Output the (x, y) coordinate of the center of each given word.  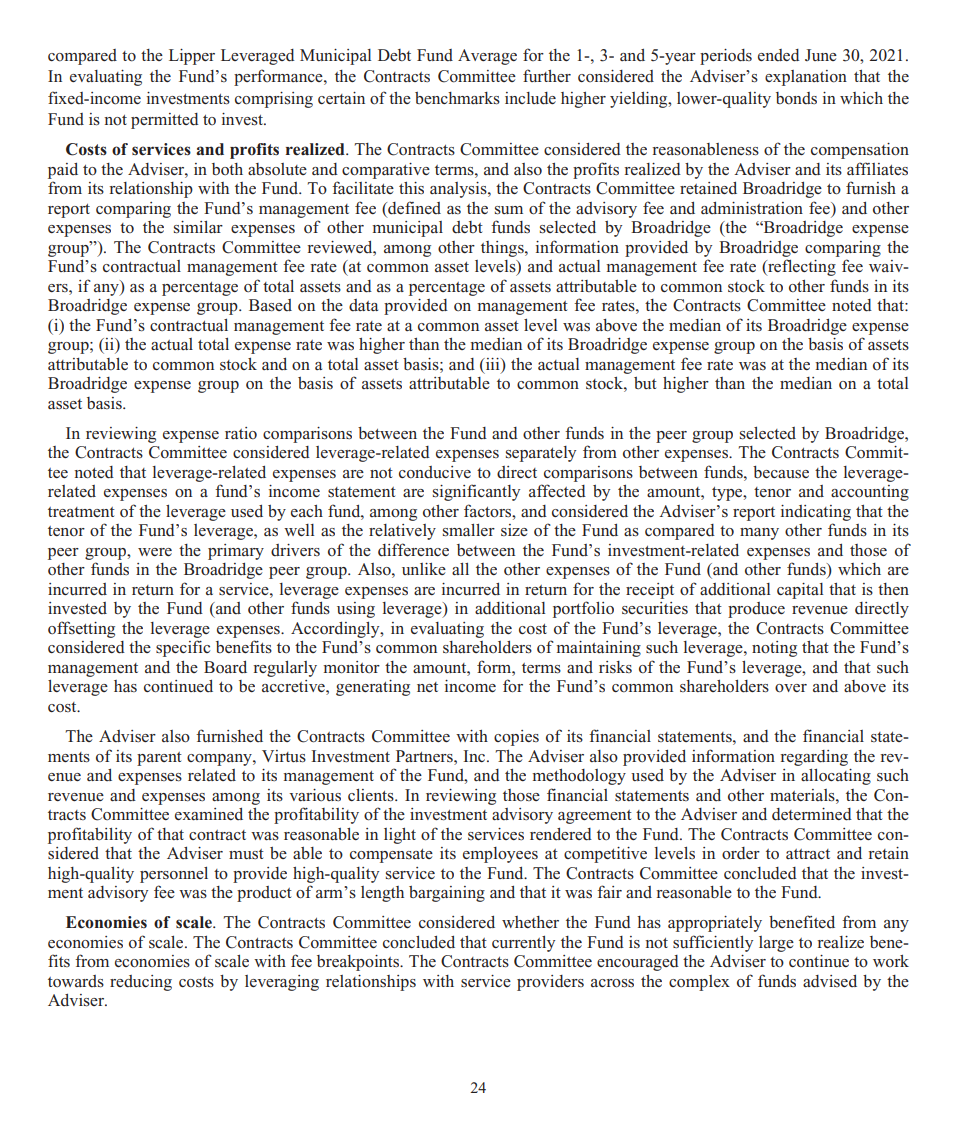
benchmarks (457, 98)
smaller (469, 530)
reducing (141, 983)
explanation (806, 78)
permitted (164, 121)
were (155, 552)
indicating (816, 513)
